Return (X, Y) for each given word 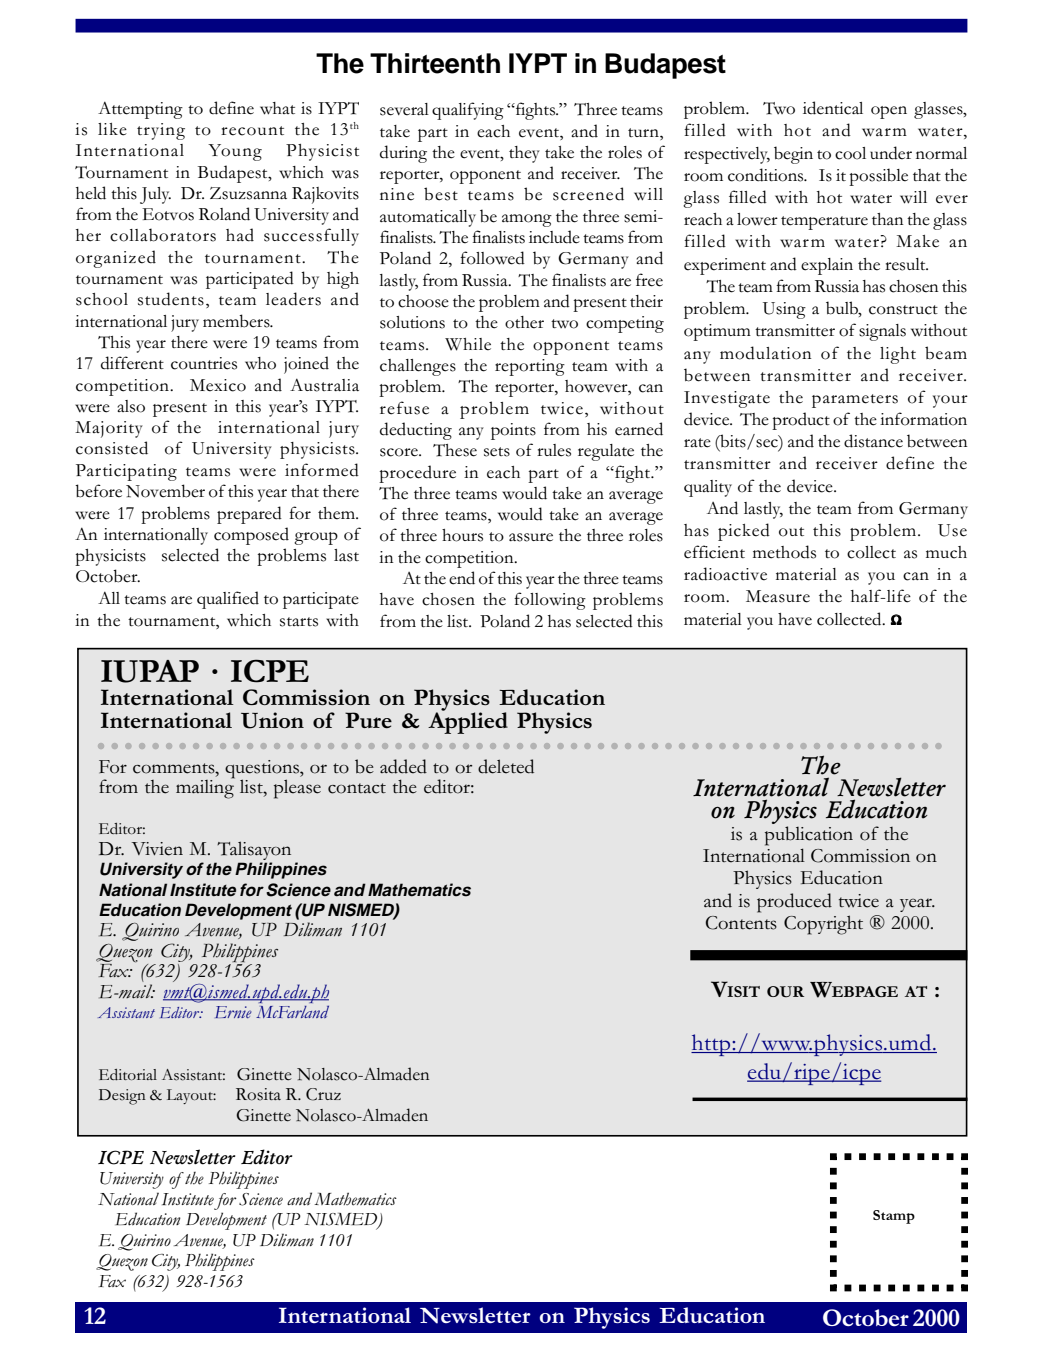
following (550, 601)
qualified (228, 600)
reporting (530, 367)
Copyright (823, 925)
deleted (506, 766)
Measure (778, 596)
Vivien (157, 849)
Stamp (894, 1217)
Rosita (258, 1094)
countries (204, 363)
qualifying (468, 111)
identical (833, 108)
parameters (855, 401)
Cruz (323, 1094)
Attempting (140, 110)
